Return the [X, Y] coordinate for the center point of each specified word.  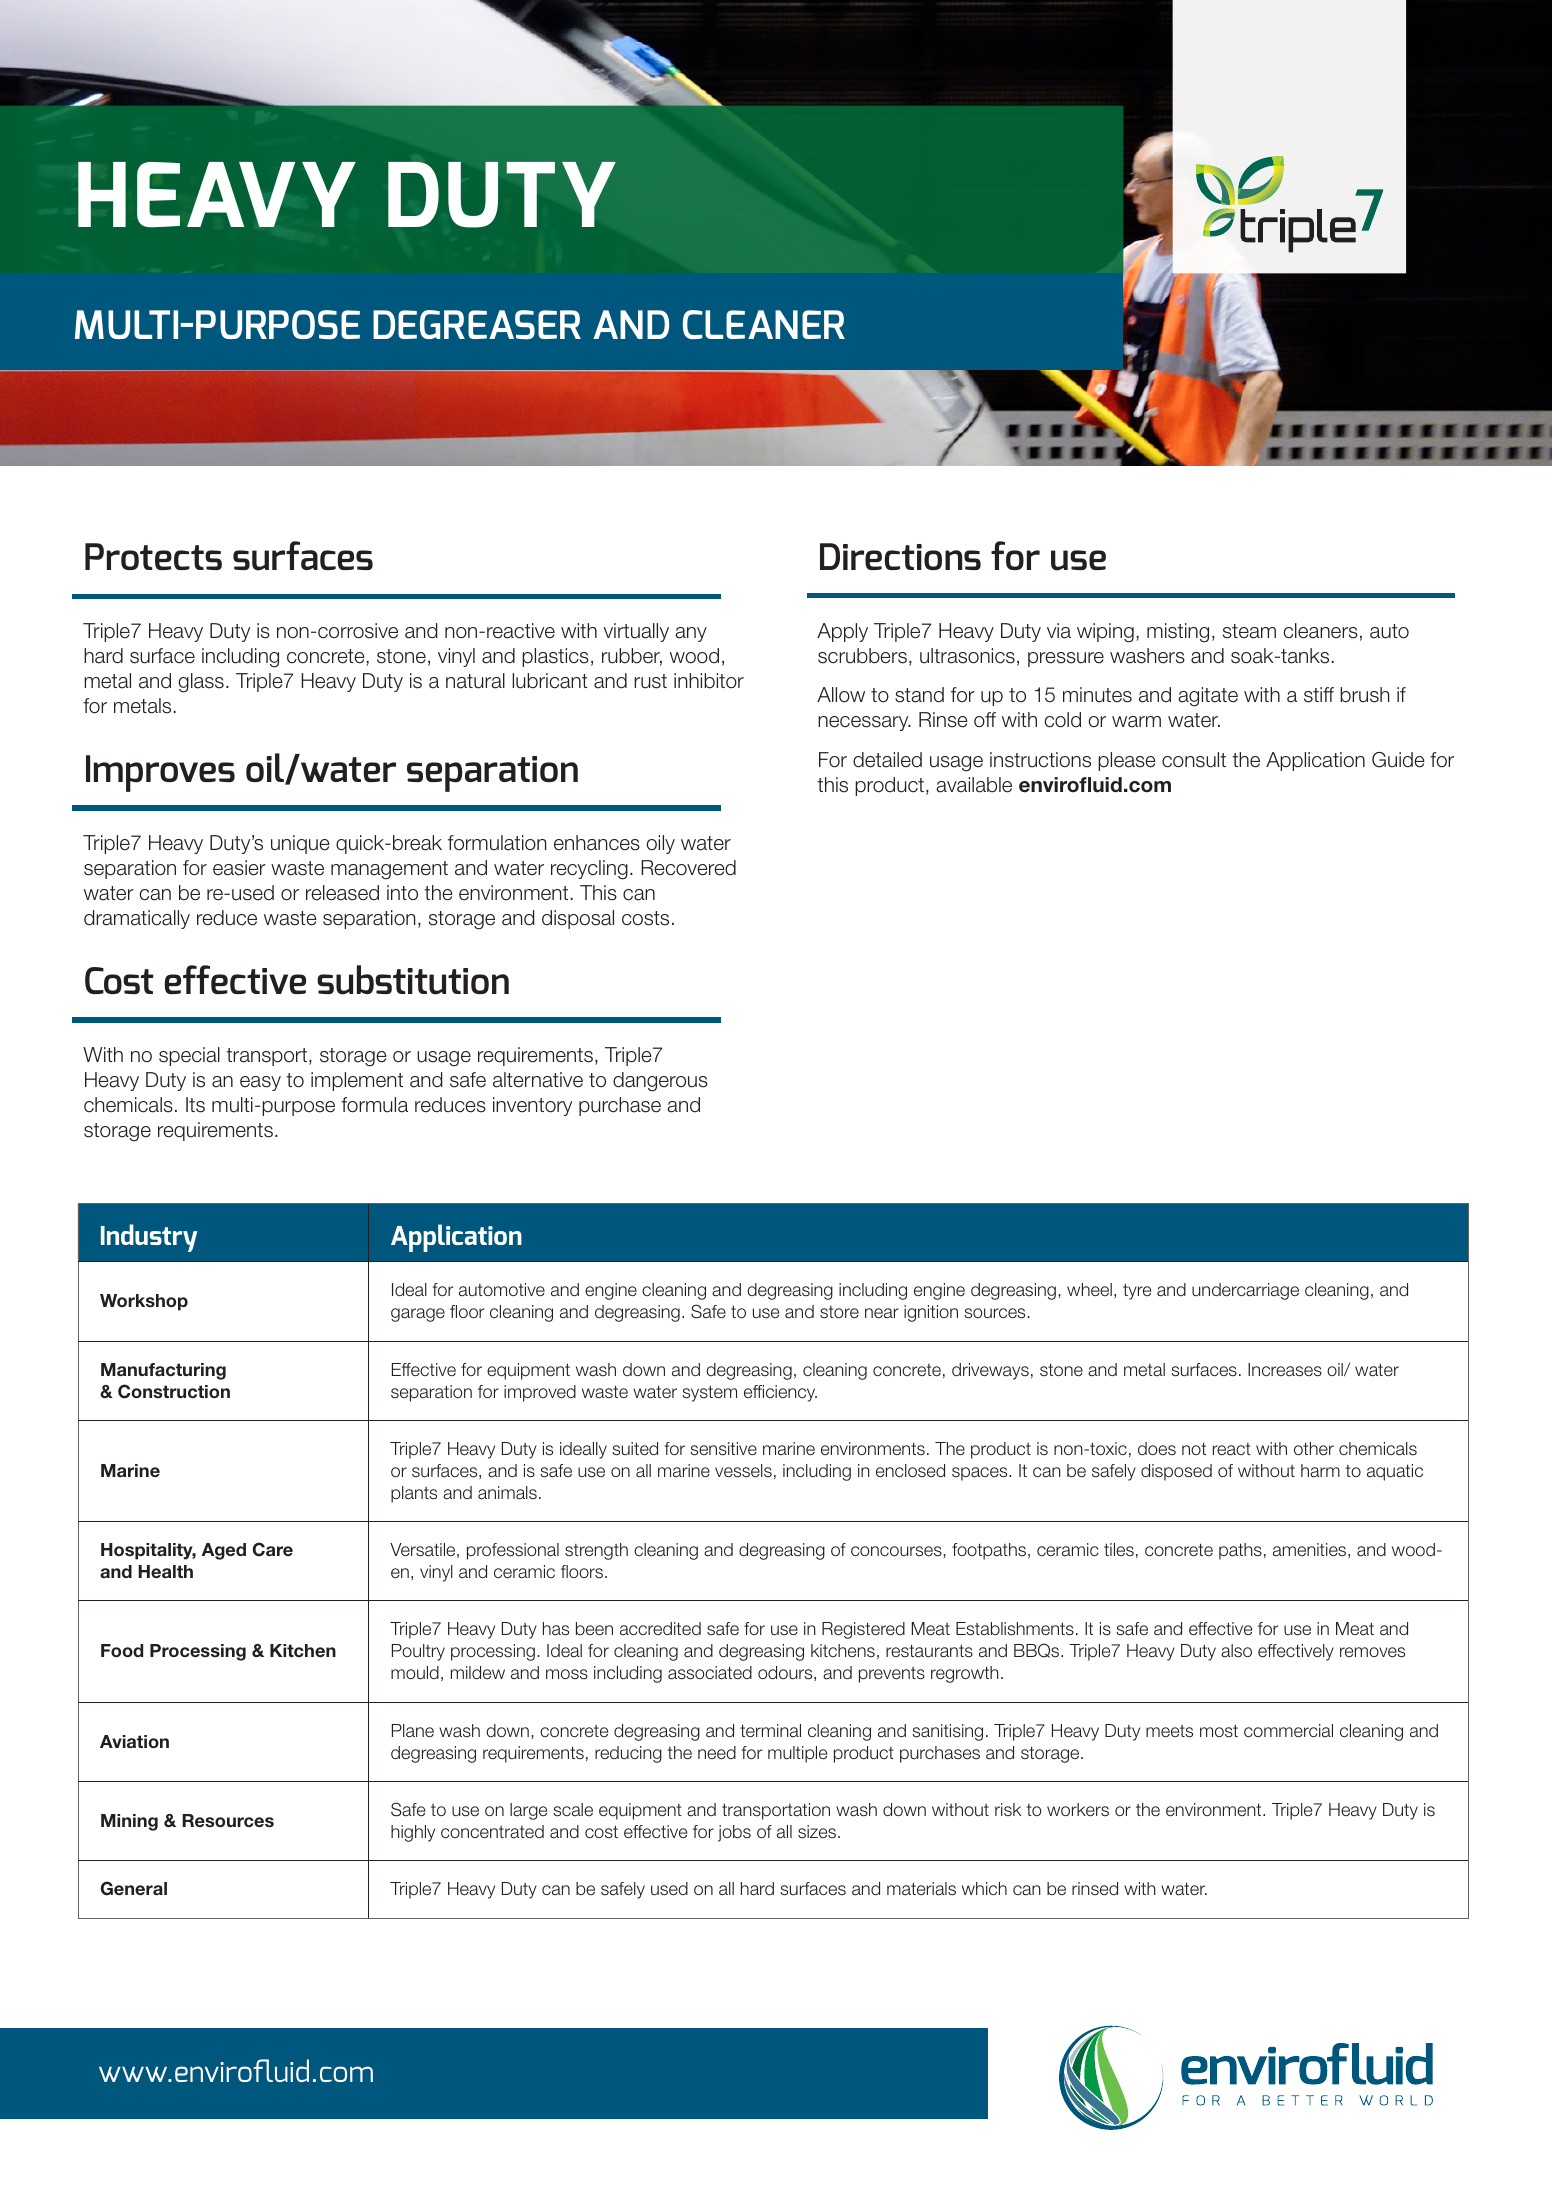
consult [1194, 760]
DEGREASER [477, 325]
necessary [864, 723]
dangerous [660, 1082]
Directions [900, 556]
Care [272, 1549]
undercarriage [1245, 1291]
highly [413, 1833]
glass [201, 683]
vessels [743, 1471]
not [1194, 1448]
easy [260, 1083]
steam [1249, 631]
